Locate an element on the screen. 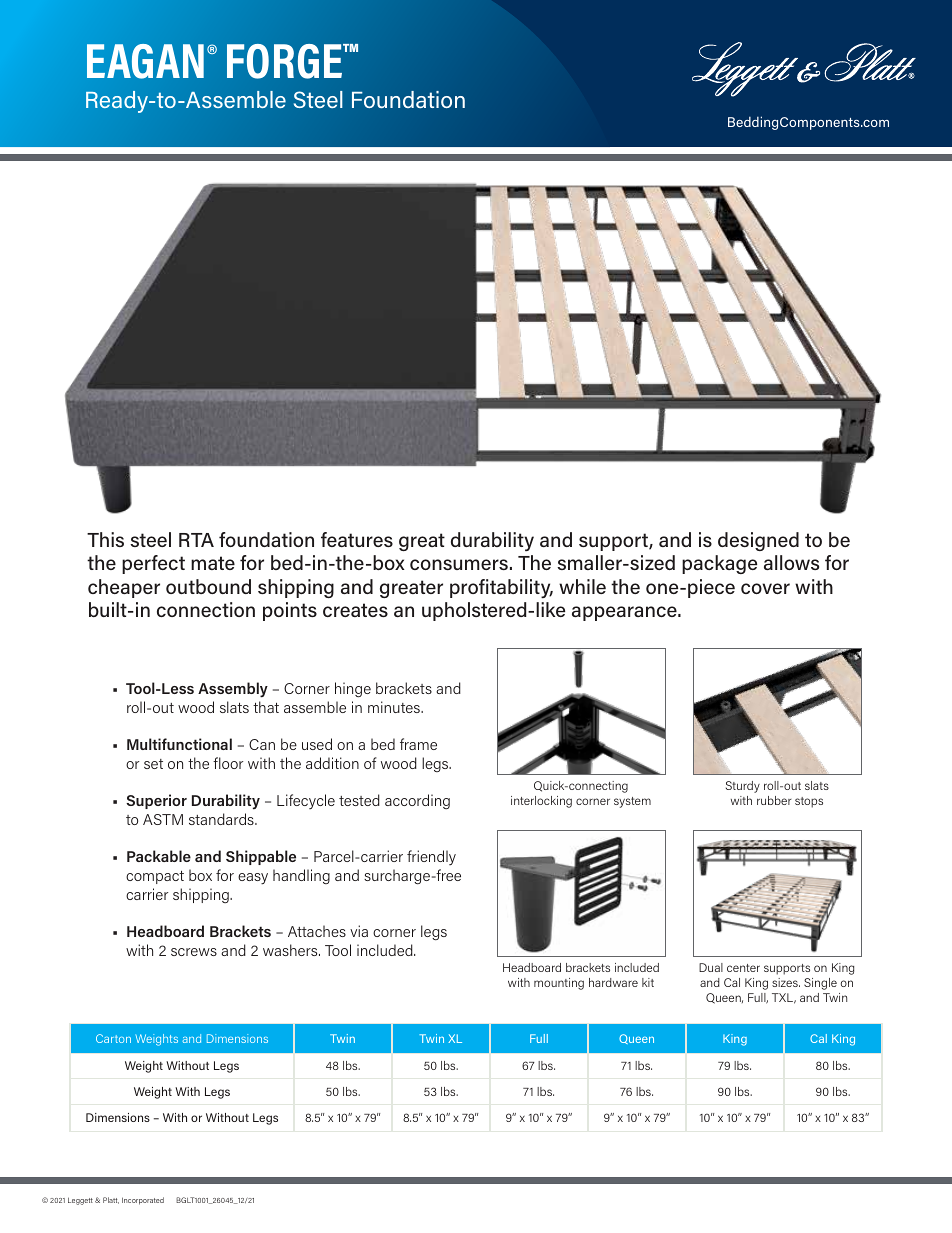 Image resolution: width=952 pixels, height=1233 pixels. Sturdy is located at coordinates (743, 787).
